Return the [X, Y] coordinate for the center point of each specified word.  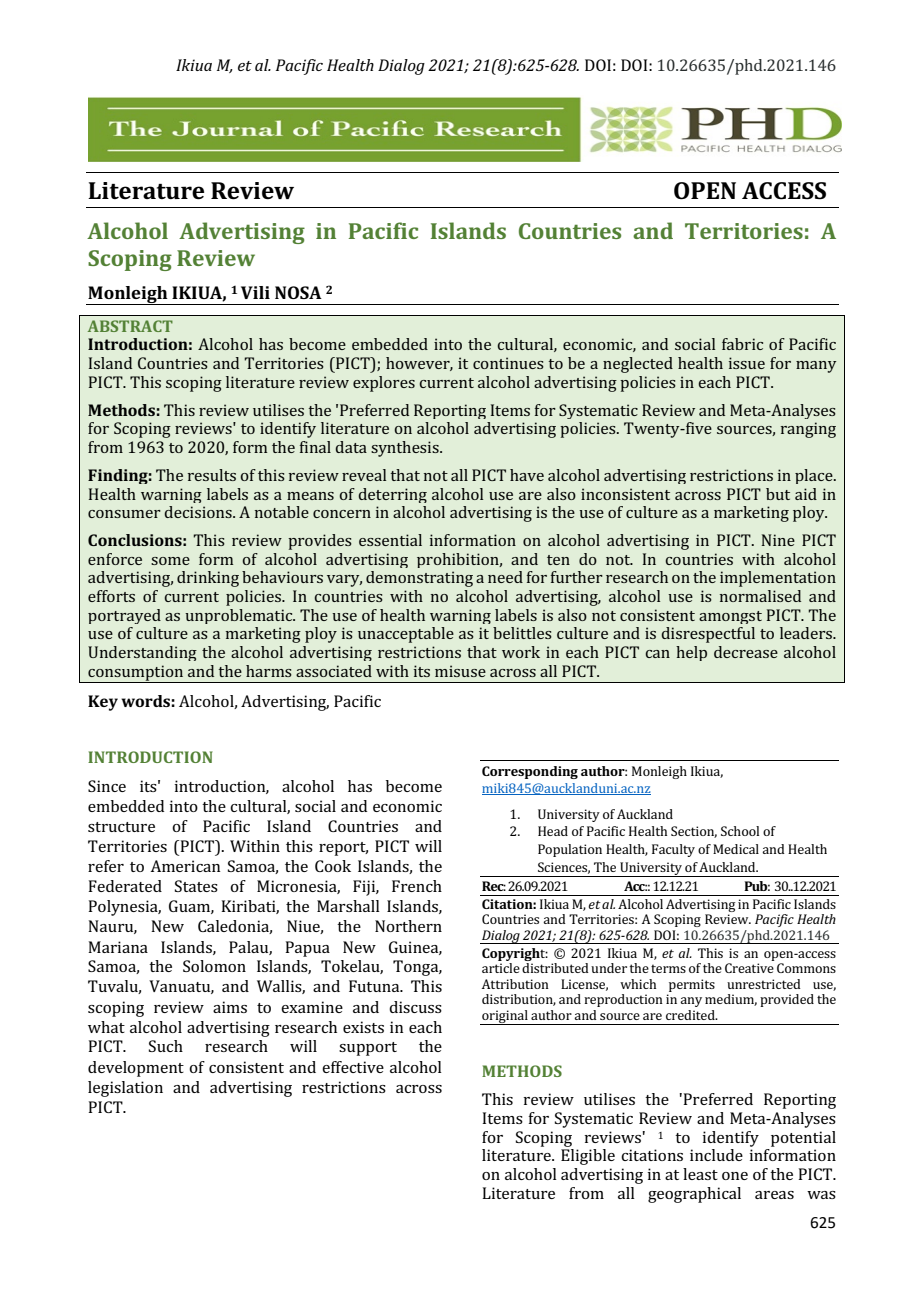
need [505, 577]
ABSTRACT [130, 326]
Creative [749, 968]
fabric [742, 344]
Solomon [214, 966]
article [501, 968]
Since [107, 786]
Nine [778, 540]
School [740, 831]
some [170, 561]
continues [508, 363]
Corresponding [530, 772]
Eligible [588, 1157]
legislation [125, 1089]
